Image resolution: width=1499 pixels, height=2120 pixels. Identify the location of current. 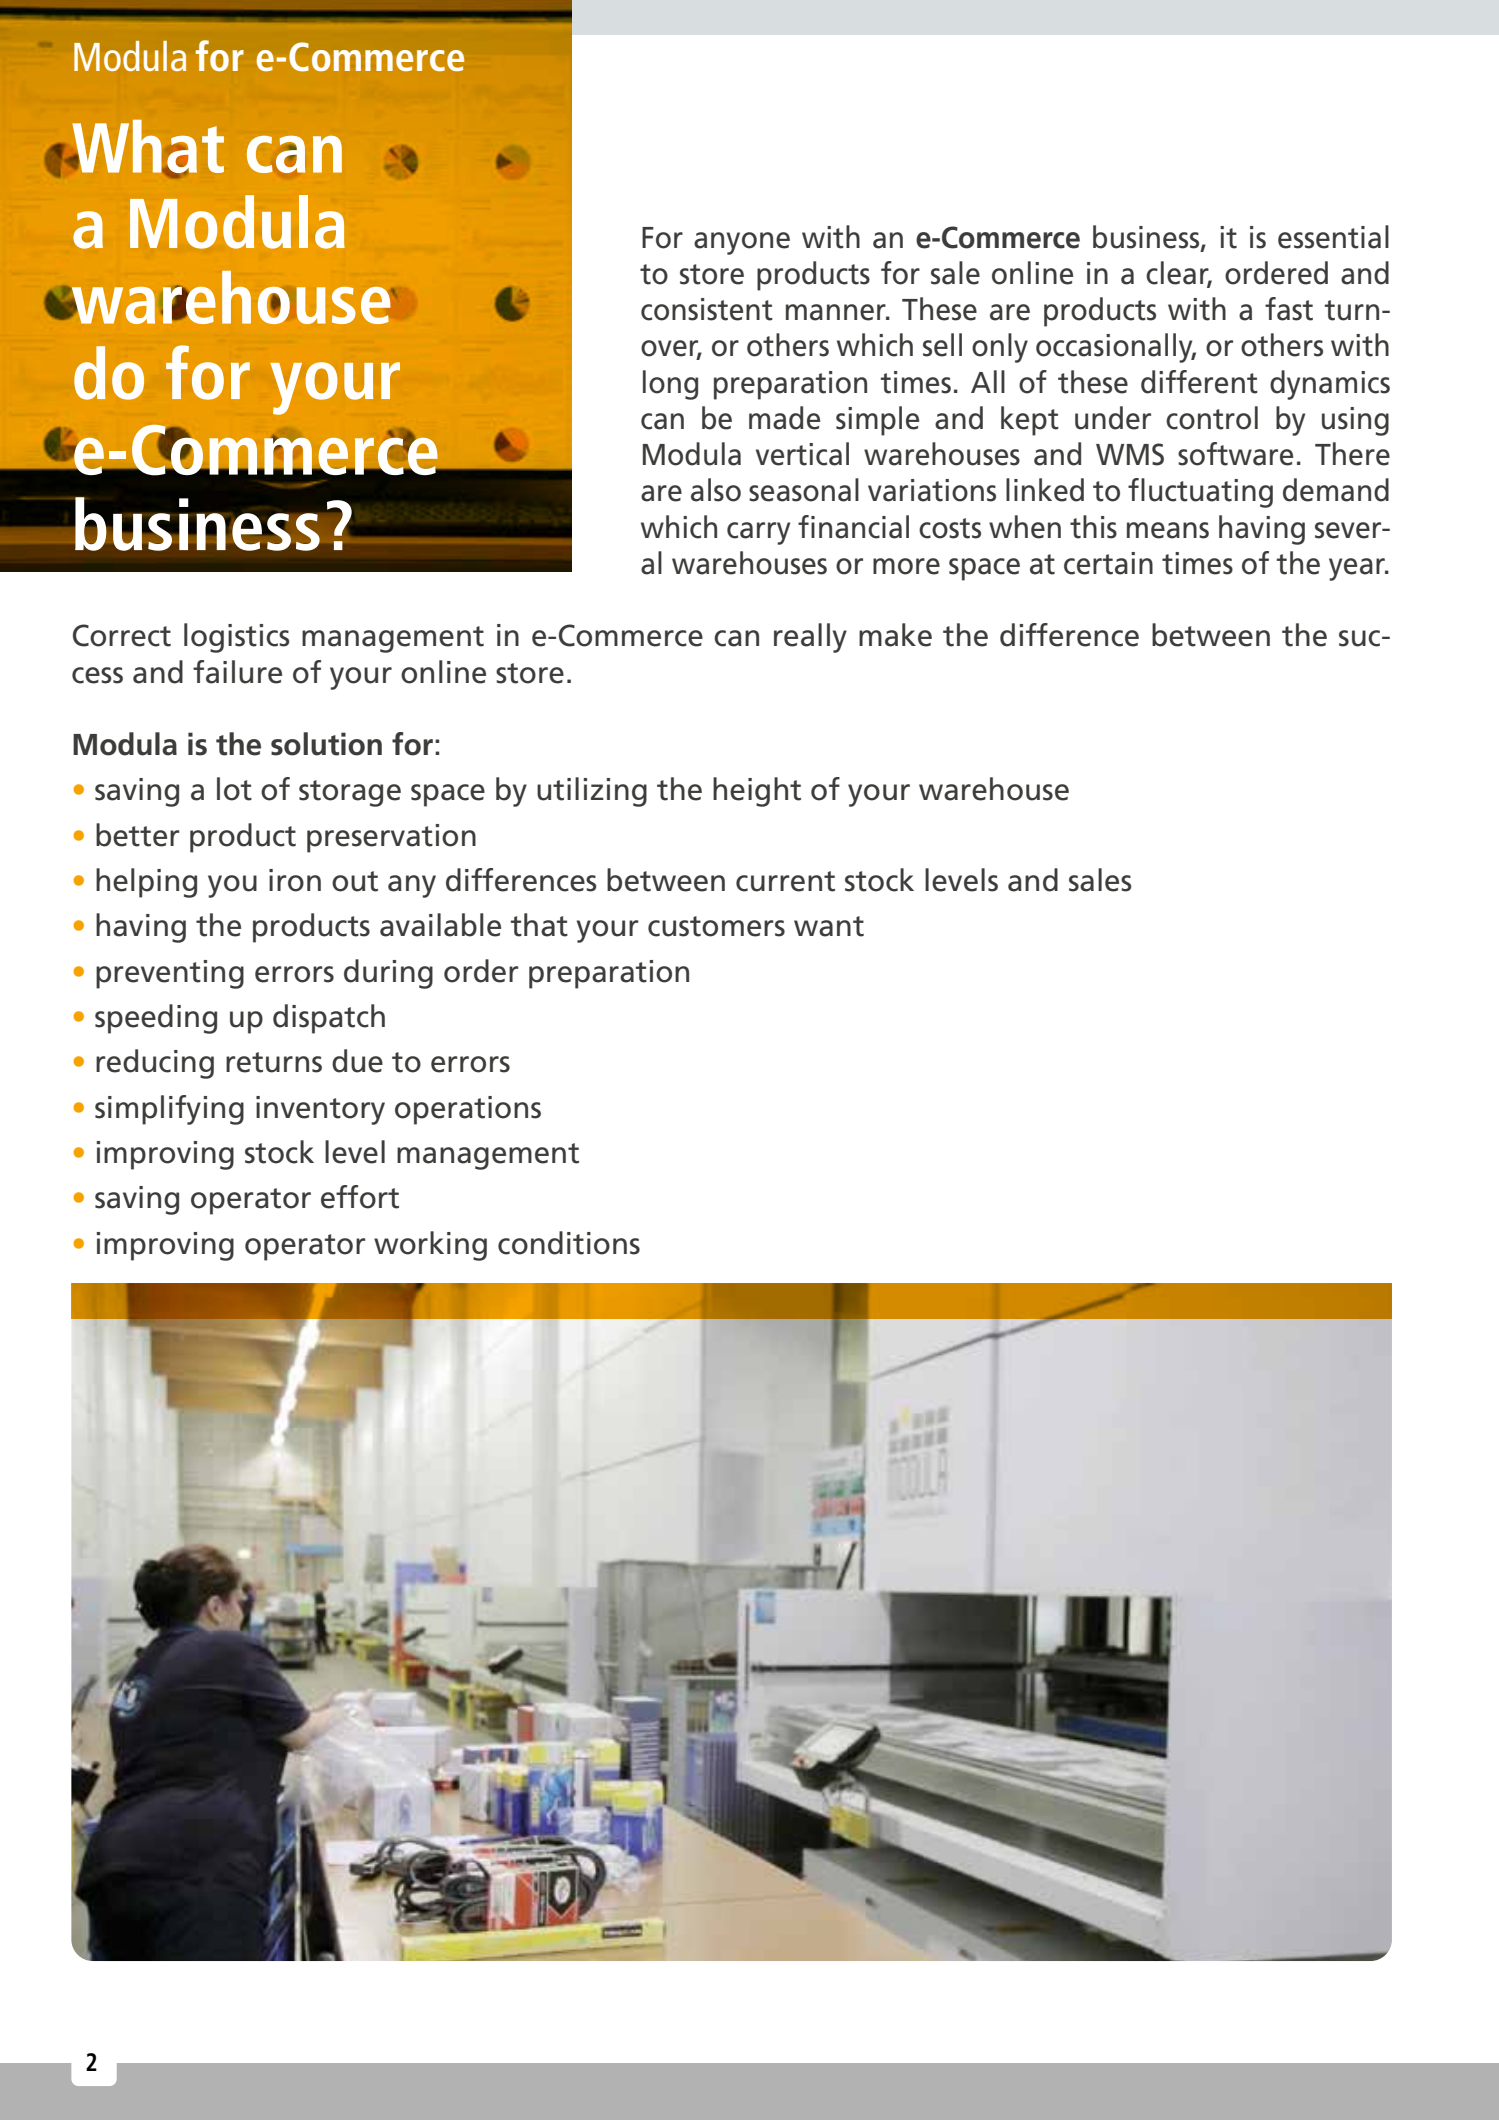
(785, 881).
